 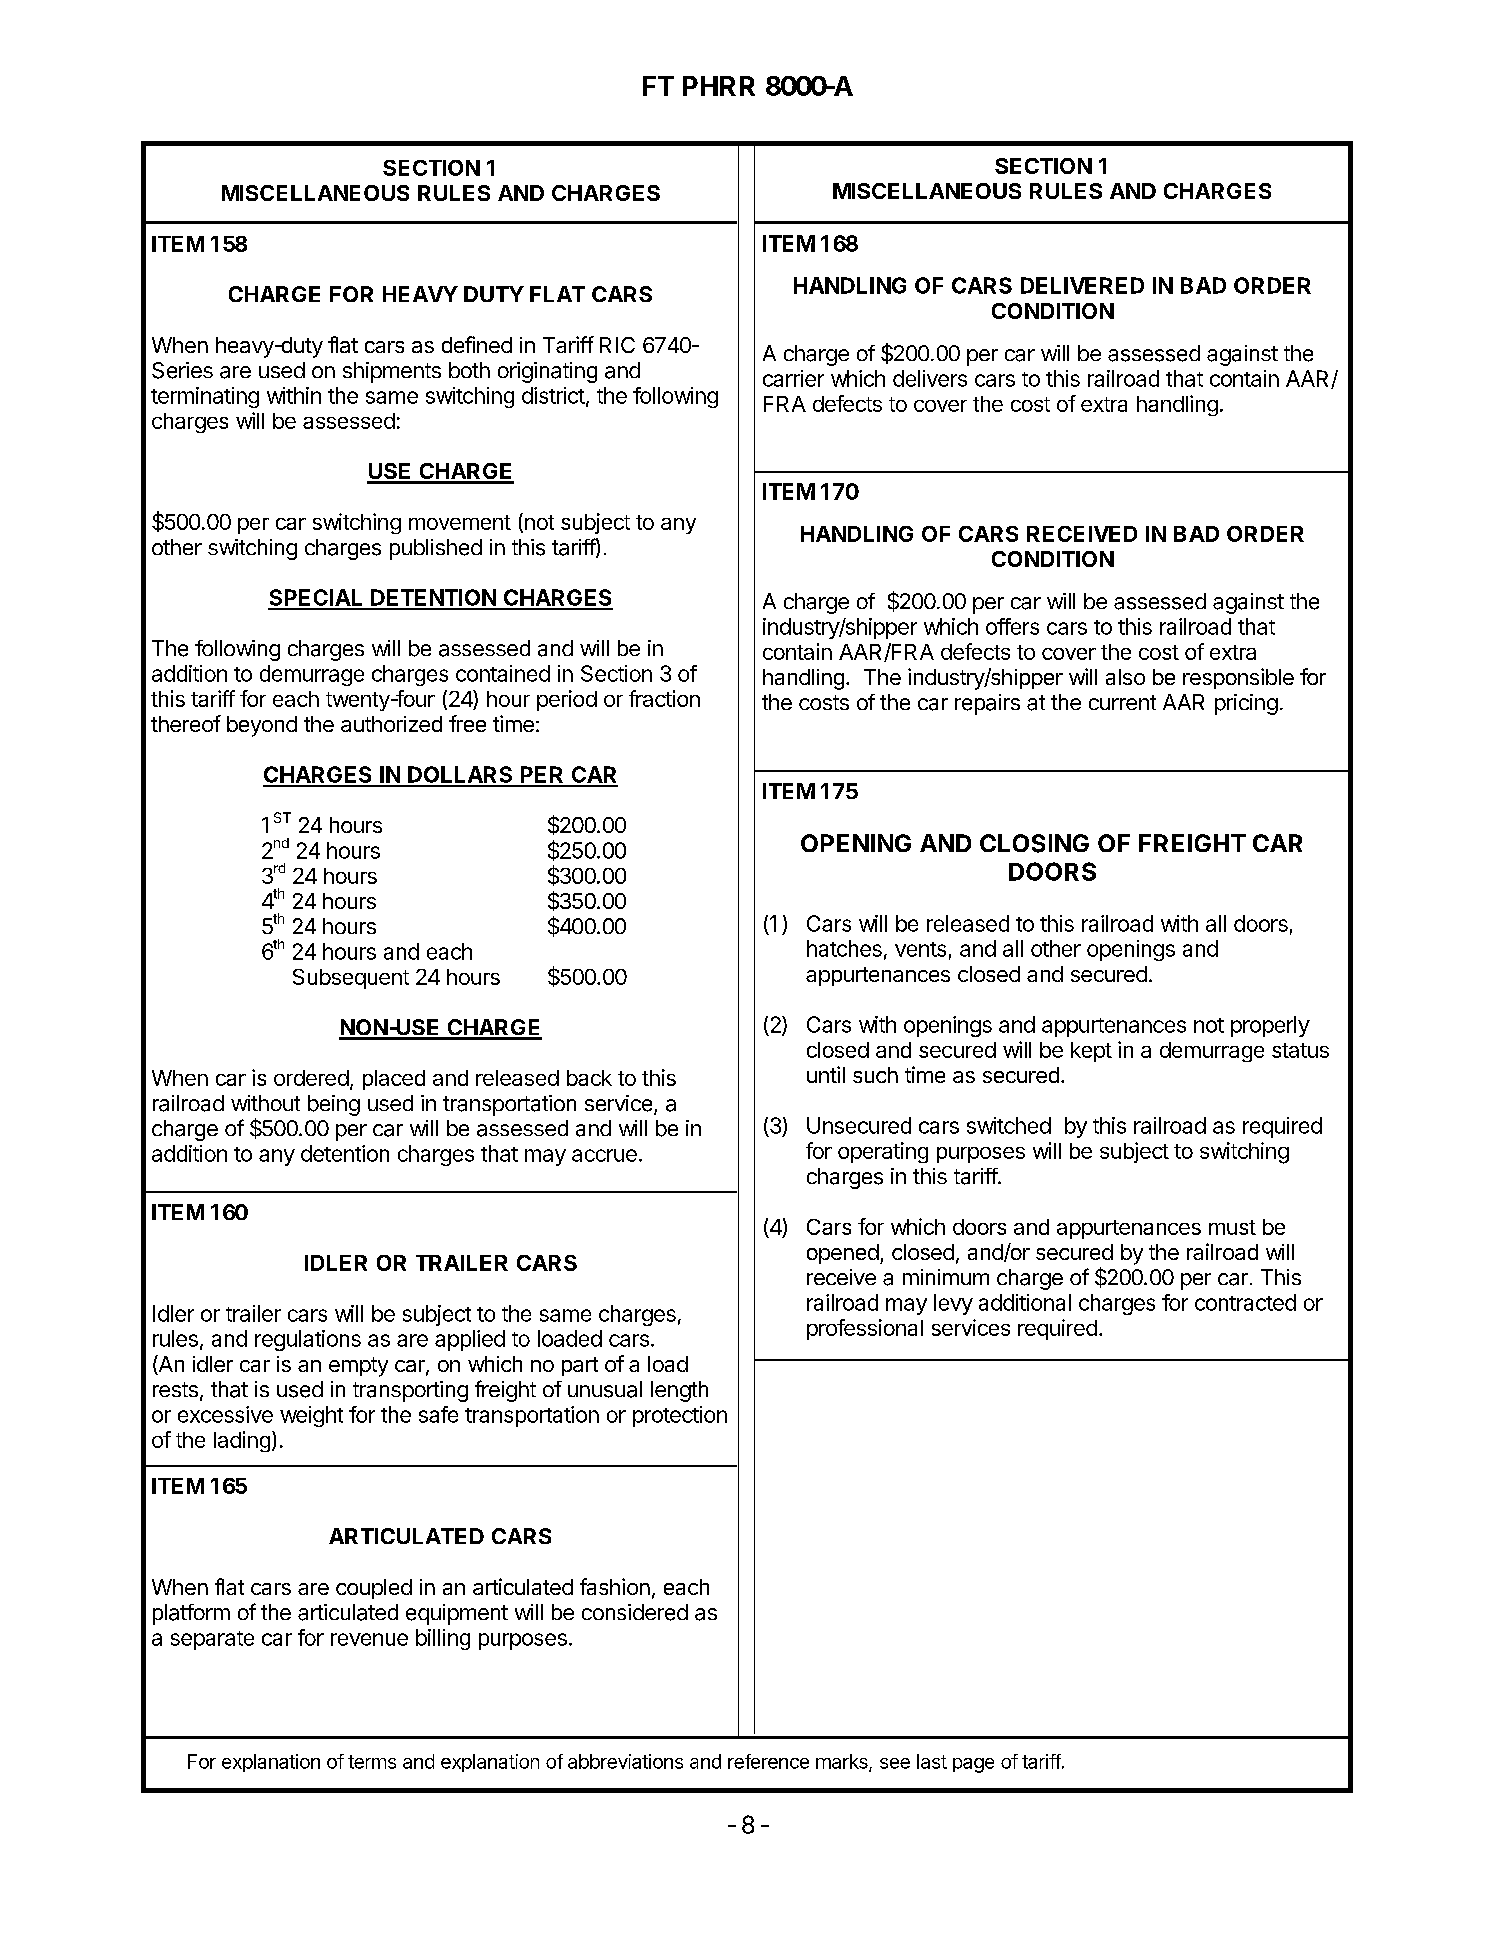 I want to click on Subsequent, so click(x=351, y=979).
